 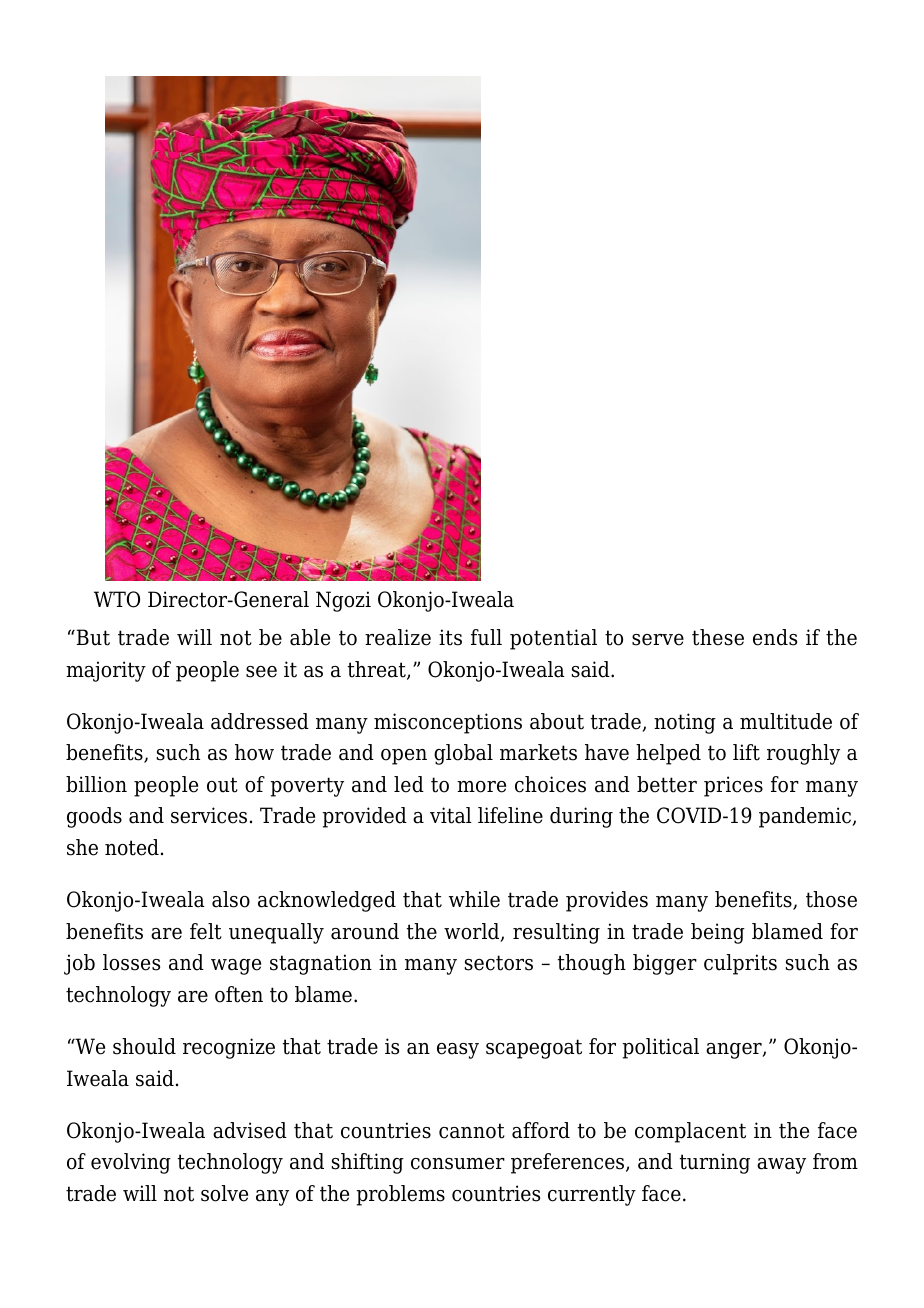 What do you see at coordinates (735, 1051) in the screenshot?
I see `anger` at bounding box center [735, 1051].
